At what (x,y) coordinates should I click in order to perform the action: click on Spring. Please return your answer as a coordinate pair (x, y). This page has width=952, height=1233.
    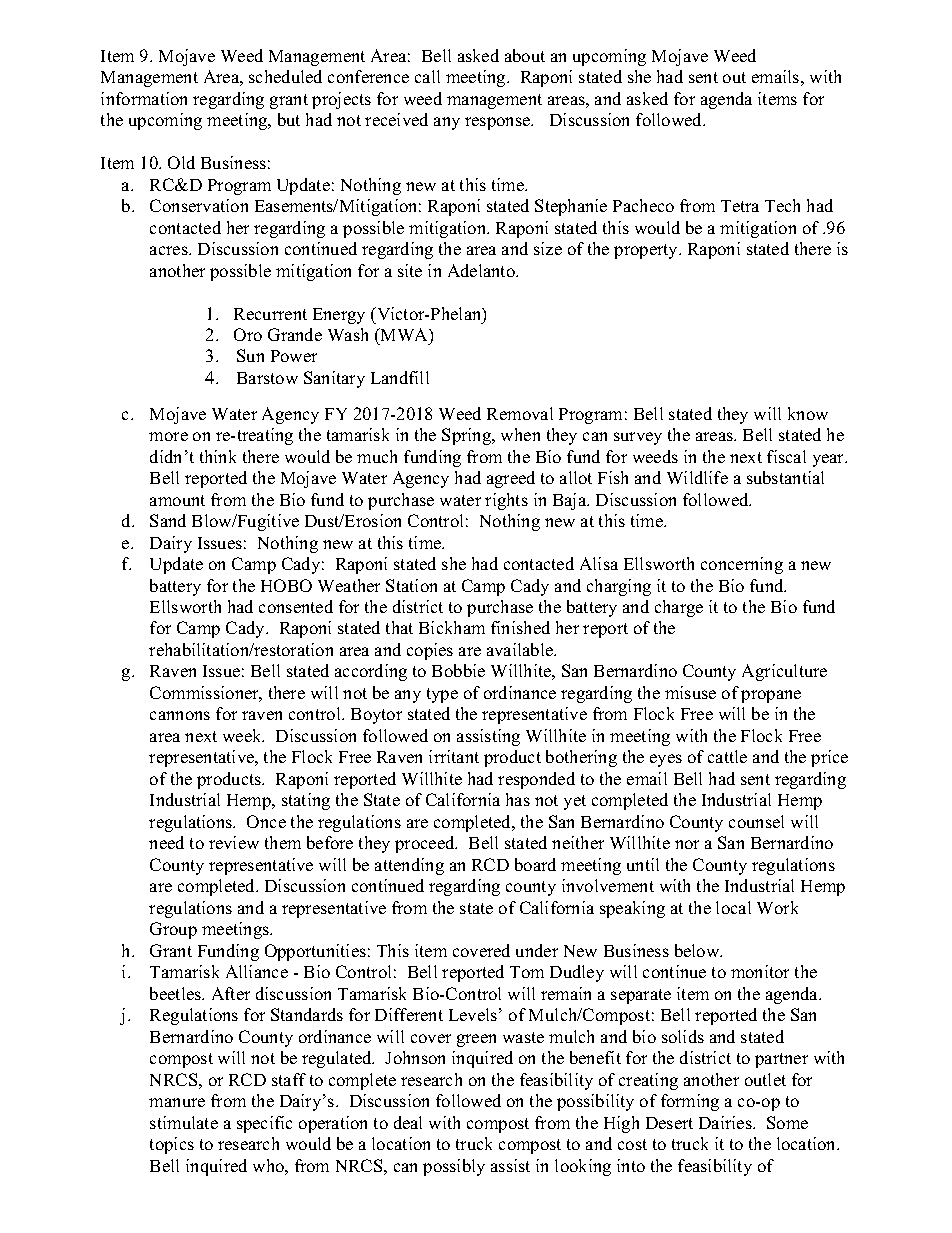
    Looking at the image, I should click on (468, 436).
